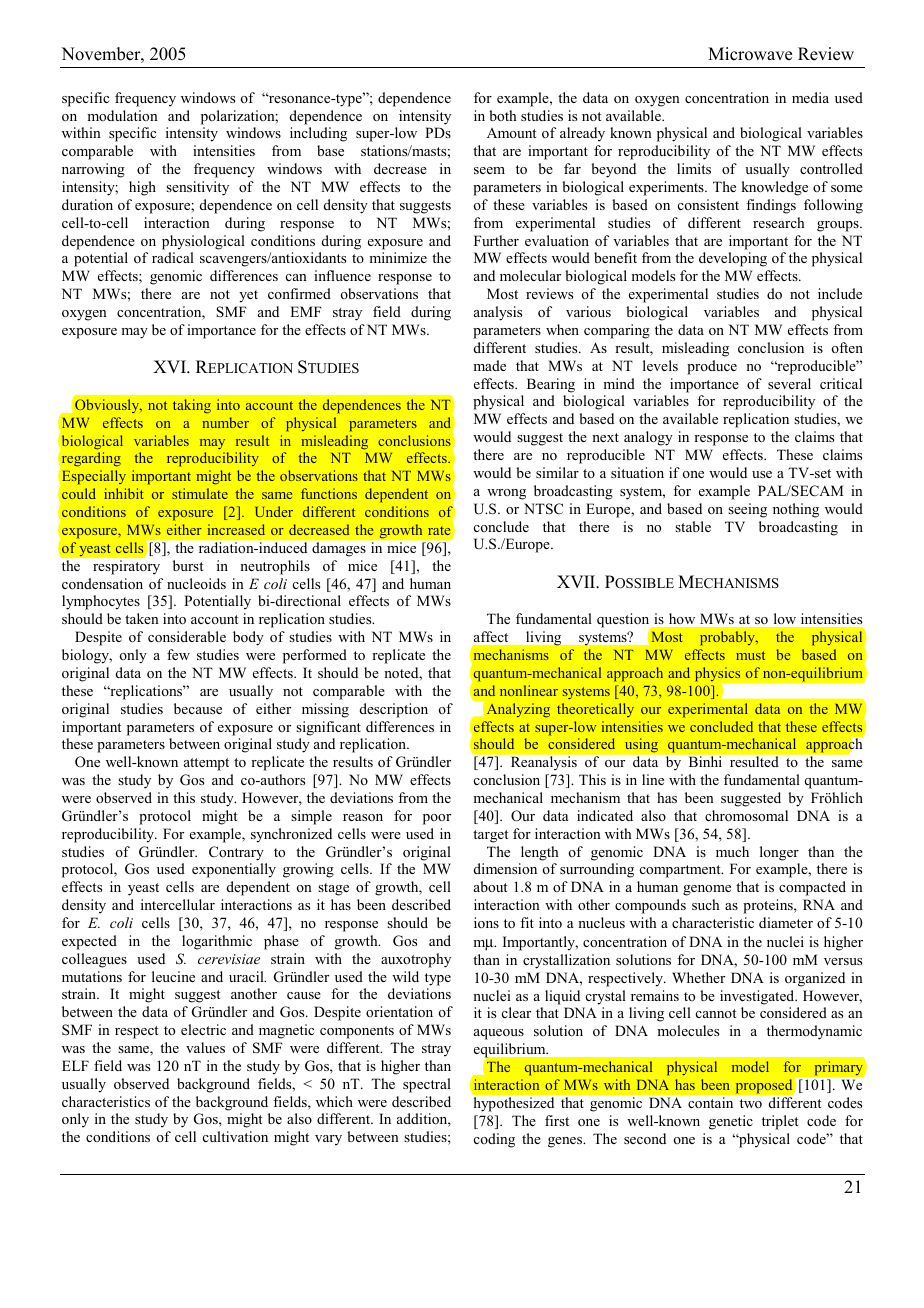  Describe the element at coordinates (439, 530) in the screenshot. I see `rate` at that location.
